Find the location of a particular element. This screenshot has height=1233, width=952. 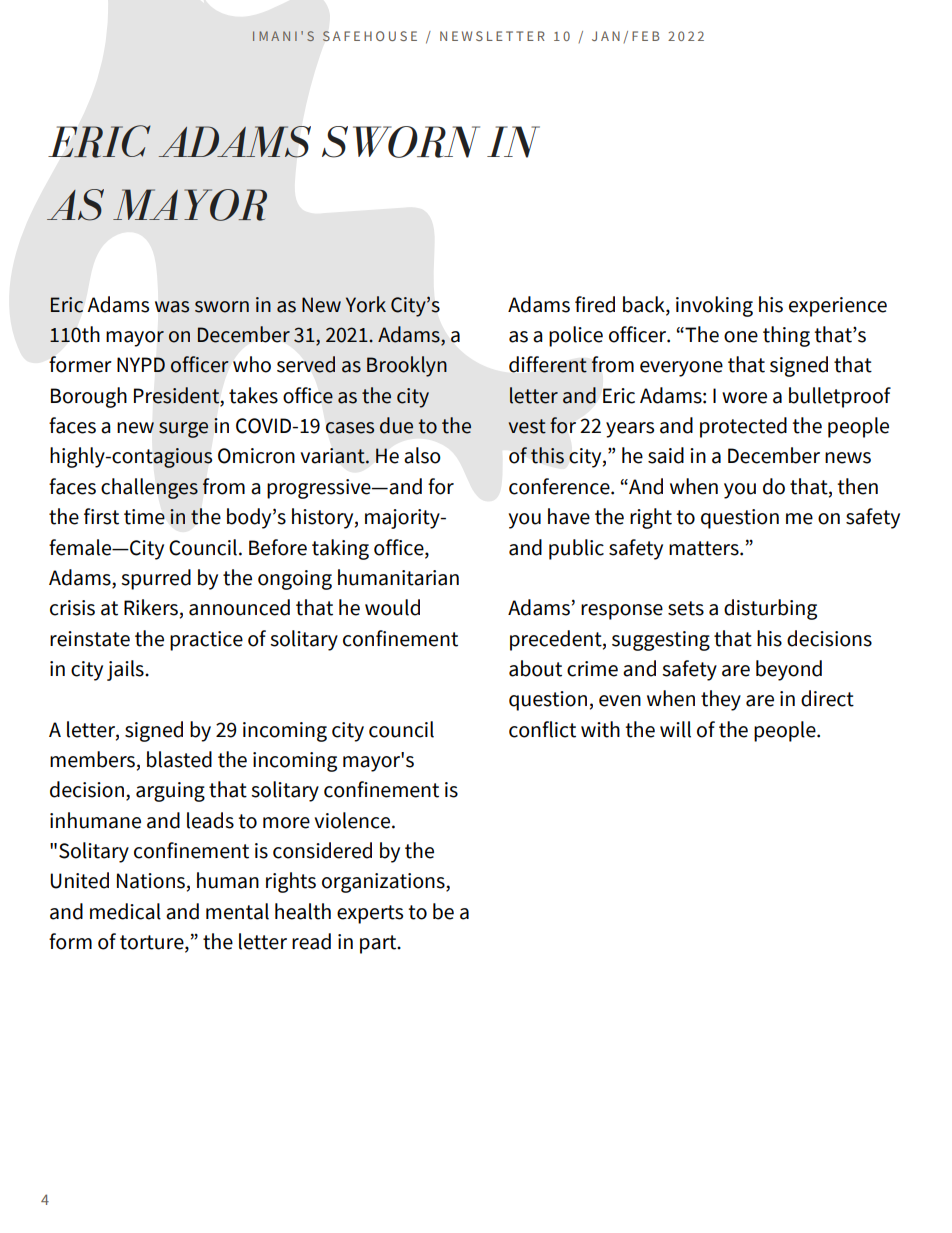

thing is located at coordinates (786, 336).
